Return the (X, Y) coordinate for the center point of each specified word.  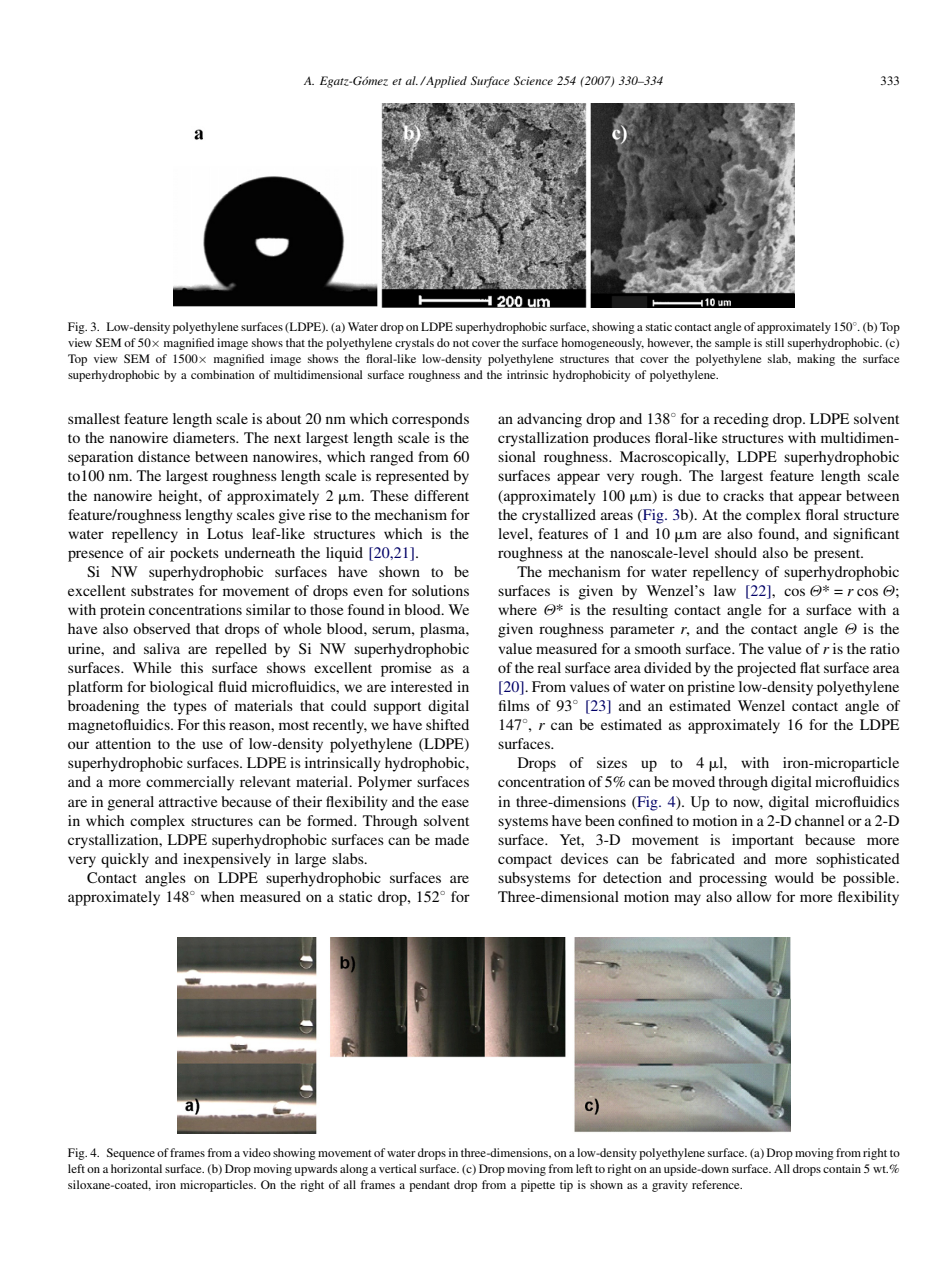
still (775, 342)
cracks (743, 495)
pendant (429, 1186)
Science (533, 80)
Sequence (131, 1154)
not (461, 343)
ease (455, 803)
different (441, 495)
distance (164, 456)
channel (819, 820)
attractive (188, 801)
